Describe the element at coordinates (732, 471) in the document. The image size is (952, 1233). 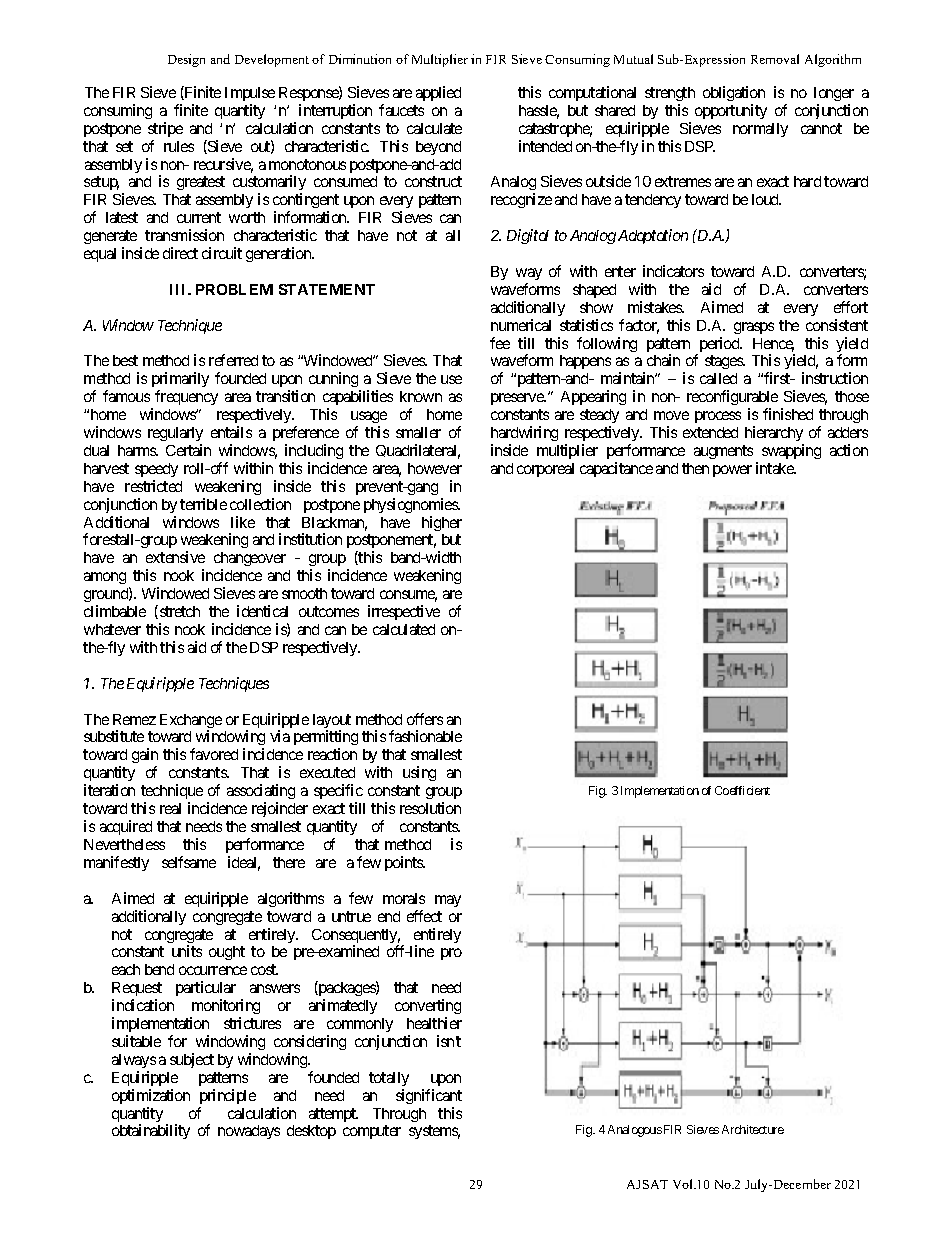
I see `power` at that location.
